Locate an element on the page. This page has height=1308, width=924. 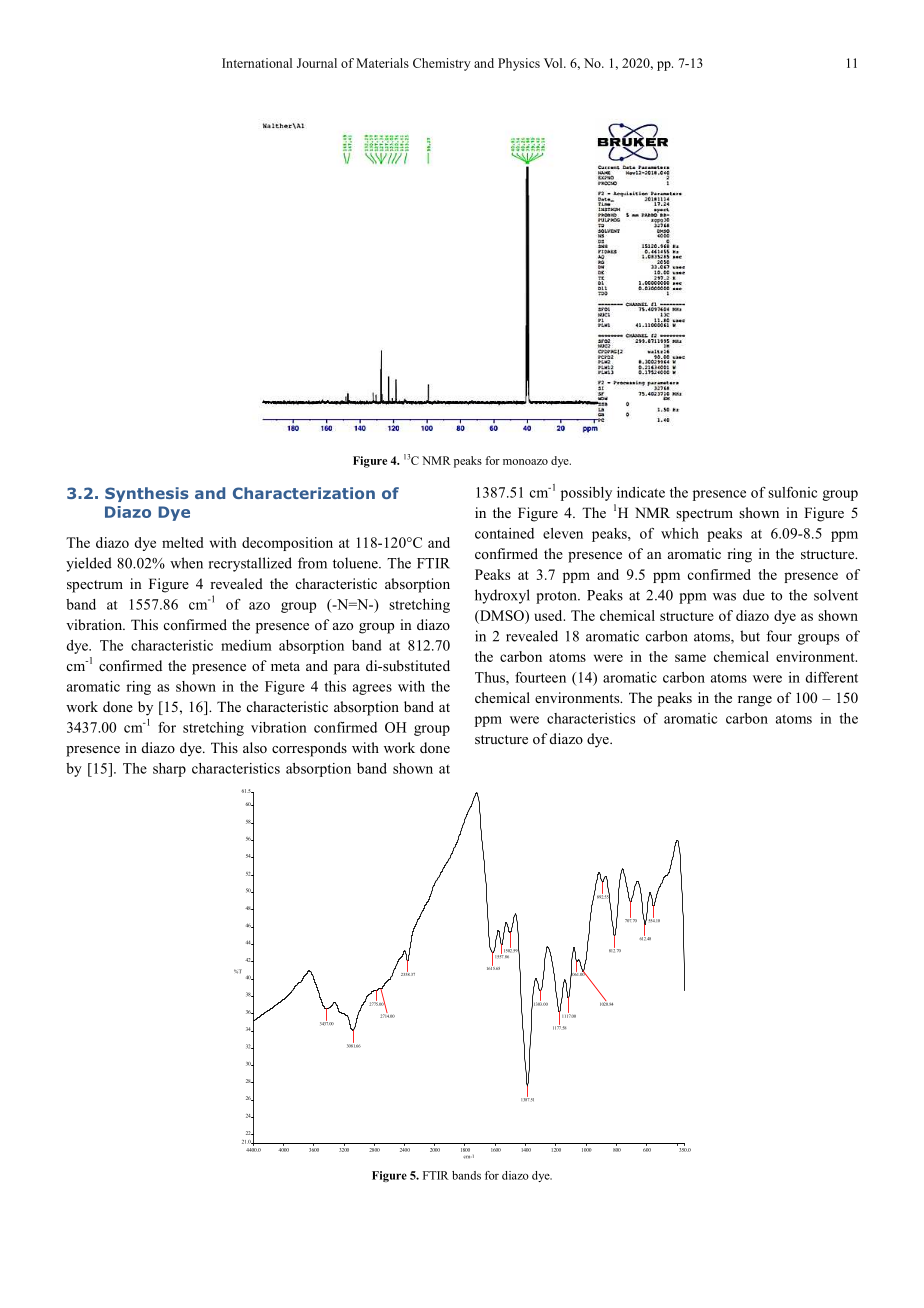
corresponds is located at coordinates (309, 749).
